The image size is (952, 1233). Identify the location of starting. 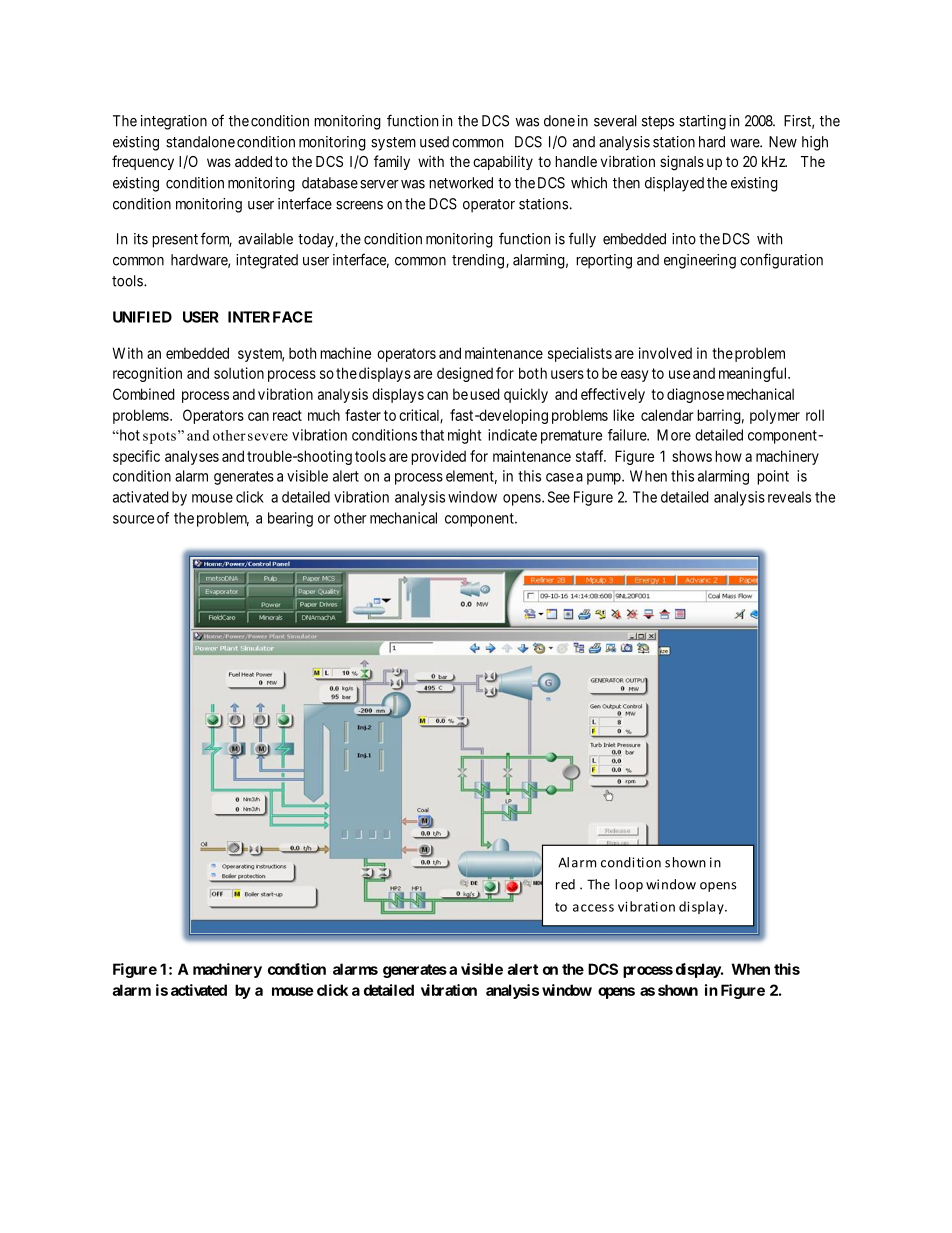
(702, 122).
